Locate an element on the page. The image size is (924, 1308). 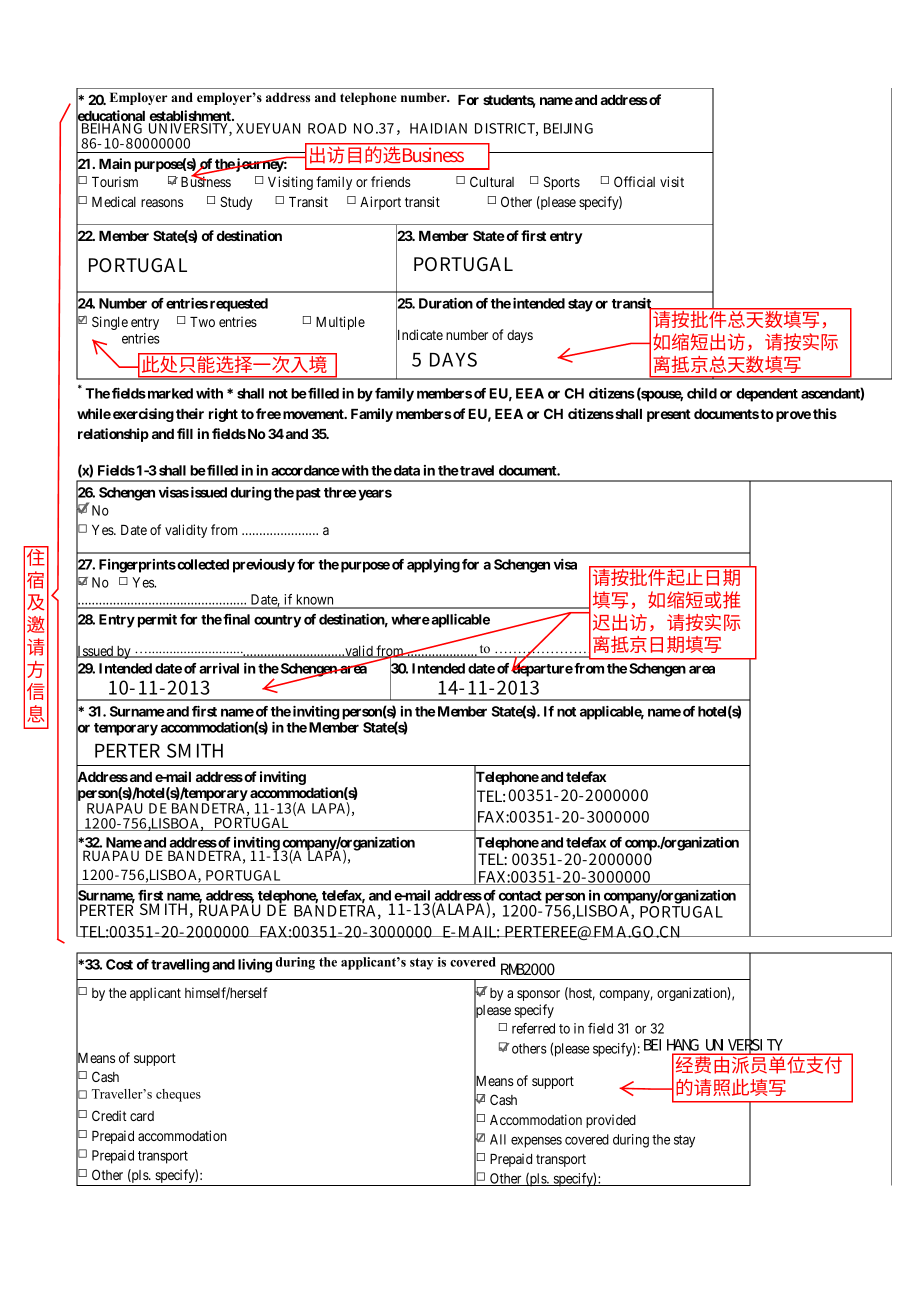
Indicate is located at coordinates (419, 335).
